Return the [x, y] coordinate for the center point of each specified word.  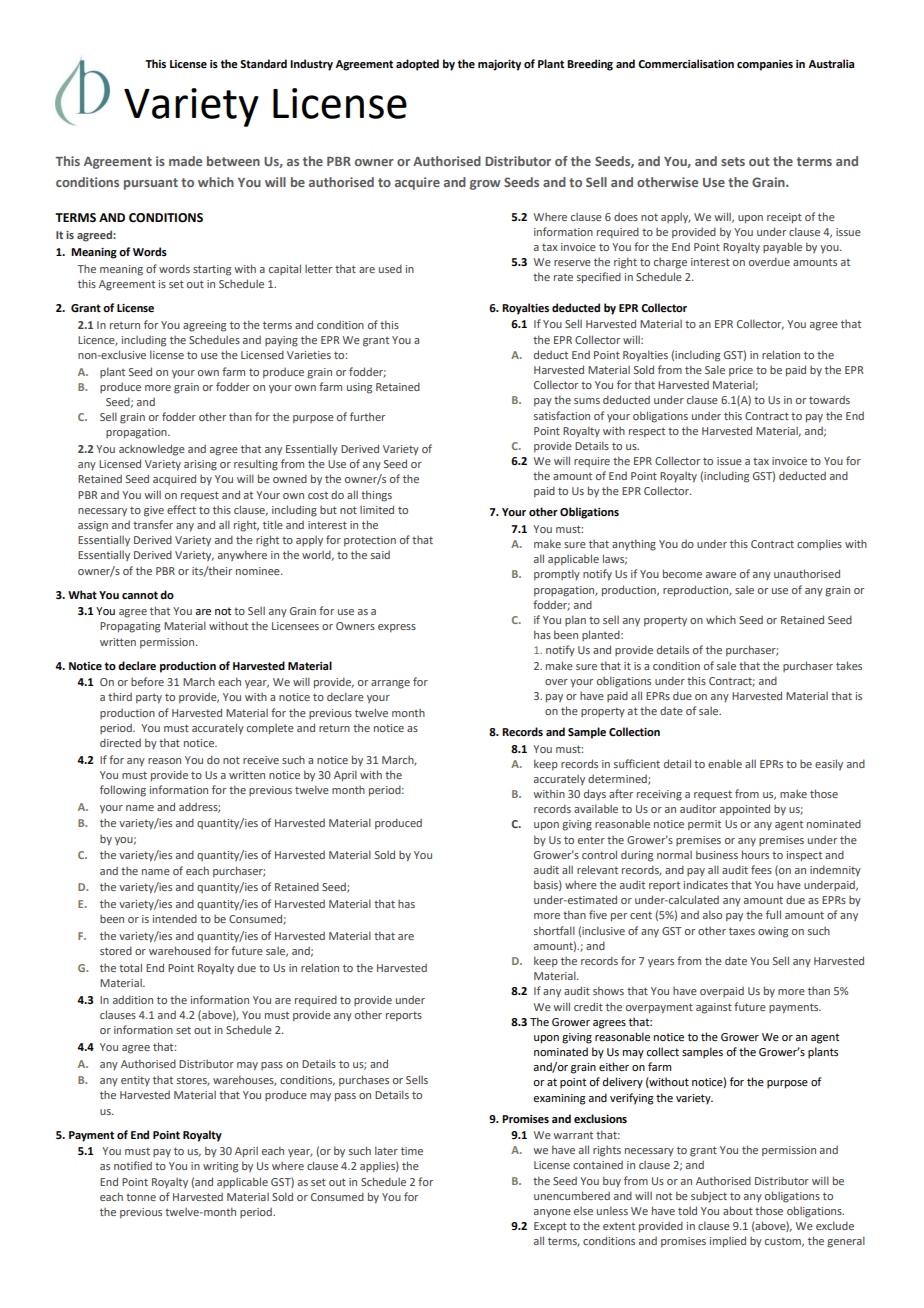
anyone [552, 1213]
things [376, 496]
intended [175, 918]
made [185, 161]
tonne [141, 1197]
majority [499, 65]
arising [200, 465]
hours [755, 854]
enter [591, 840]
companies [765, 65]
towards [829, 400]
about [738, 1210]
